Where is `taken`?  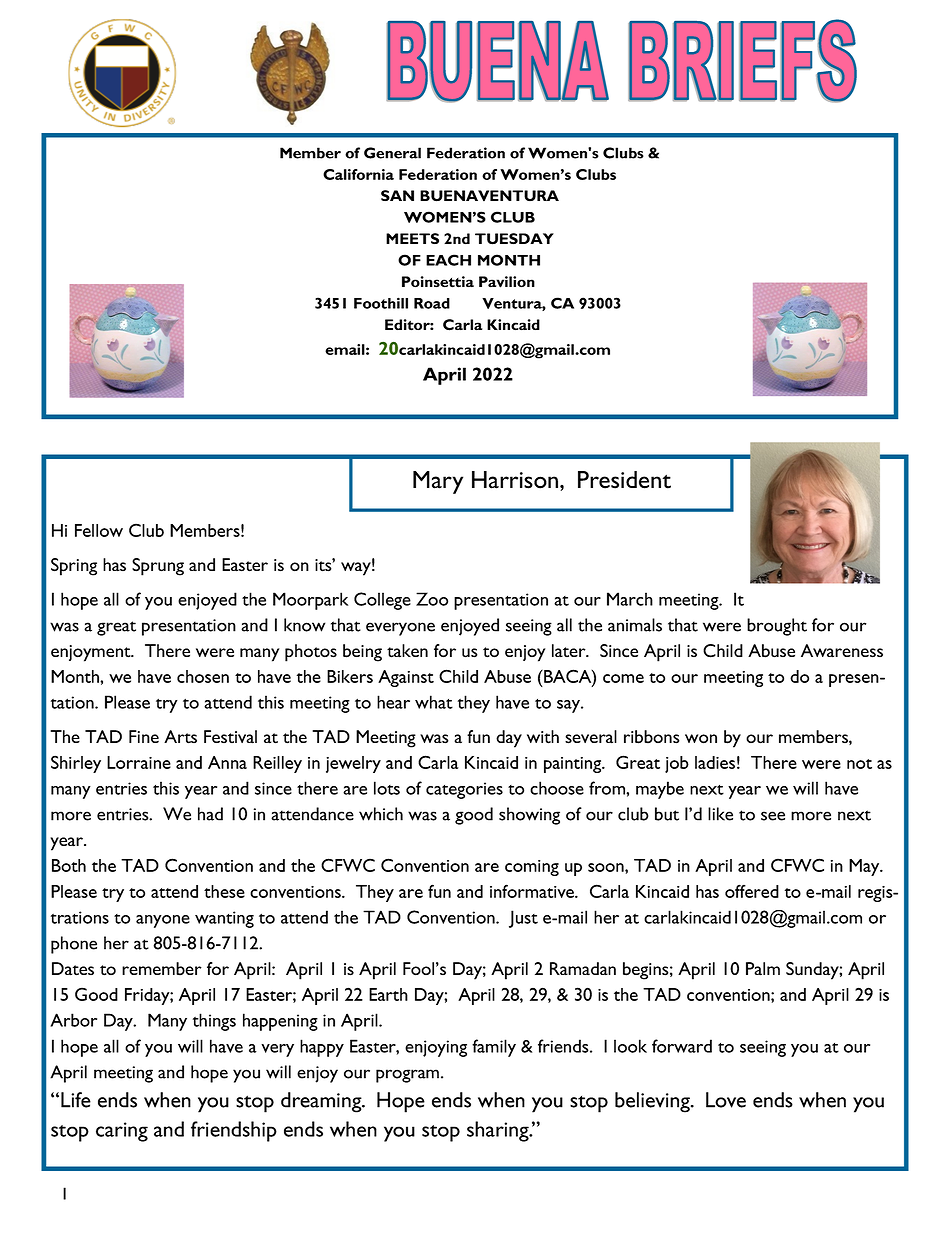 taken is located at coordinates (407, 651).
